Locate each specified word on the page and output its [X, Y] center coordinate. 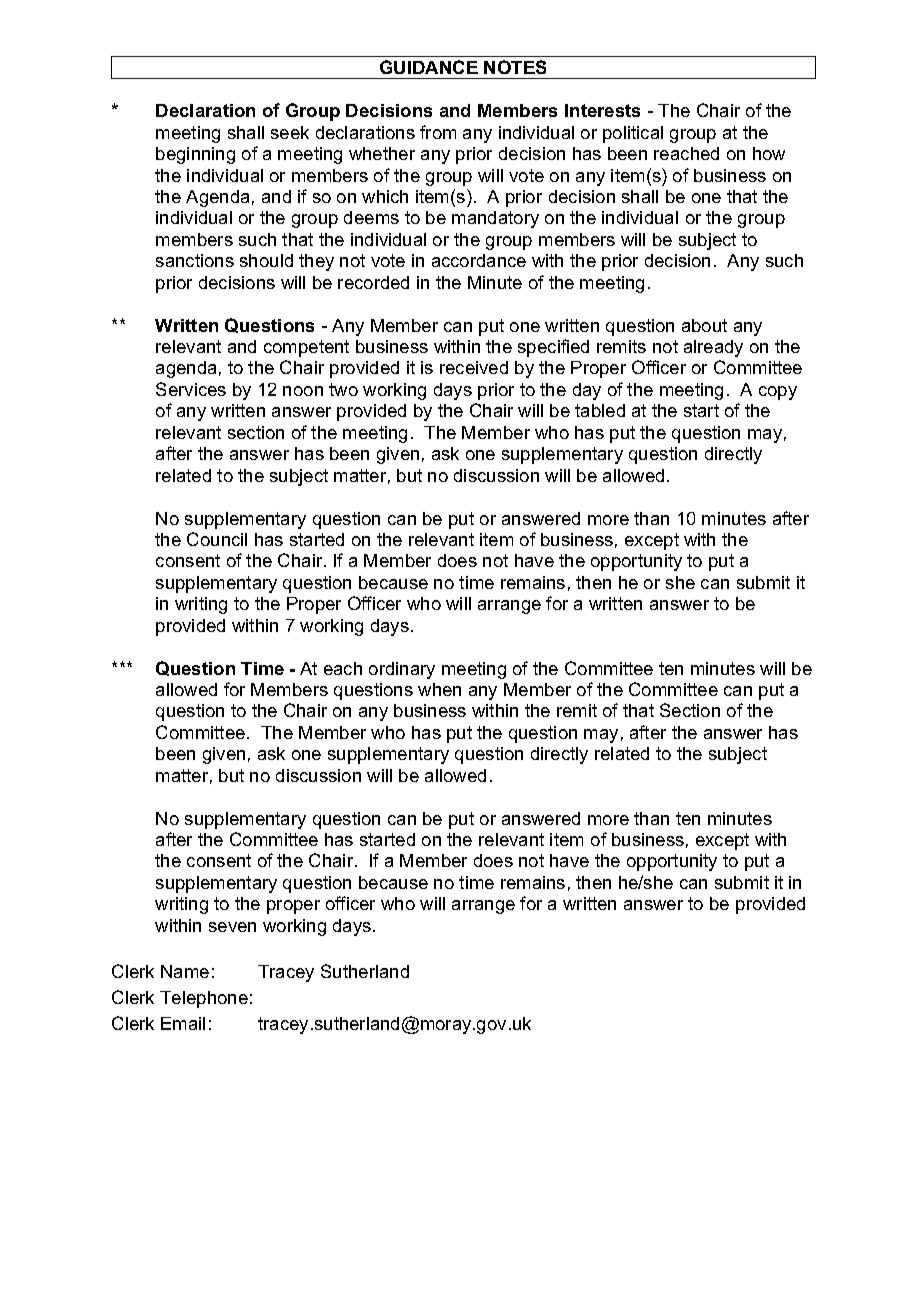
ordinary [402, 670]
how [769, 153]
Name [185, 971]
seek [290, 132]
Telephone [204, 999]
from [438, 132]
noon [303, 391]
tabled [600, 410]
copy [778, 393]
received [474, 367]
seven [232, 927]
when [439, 689]
